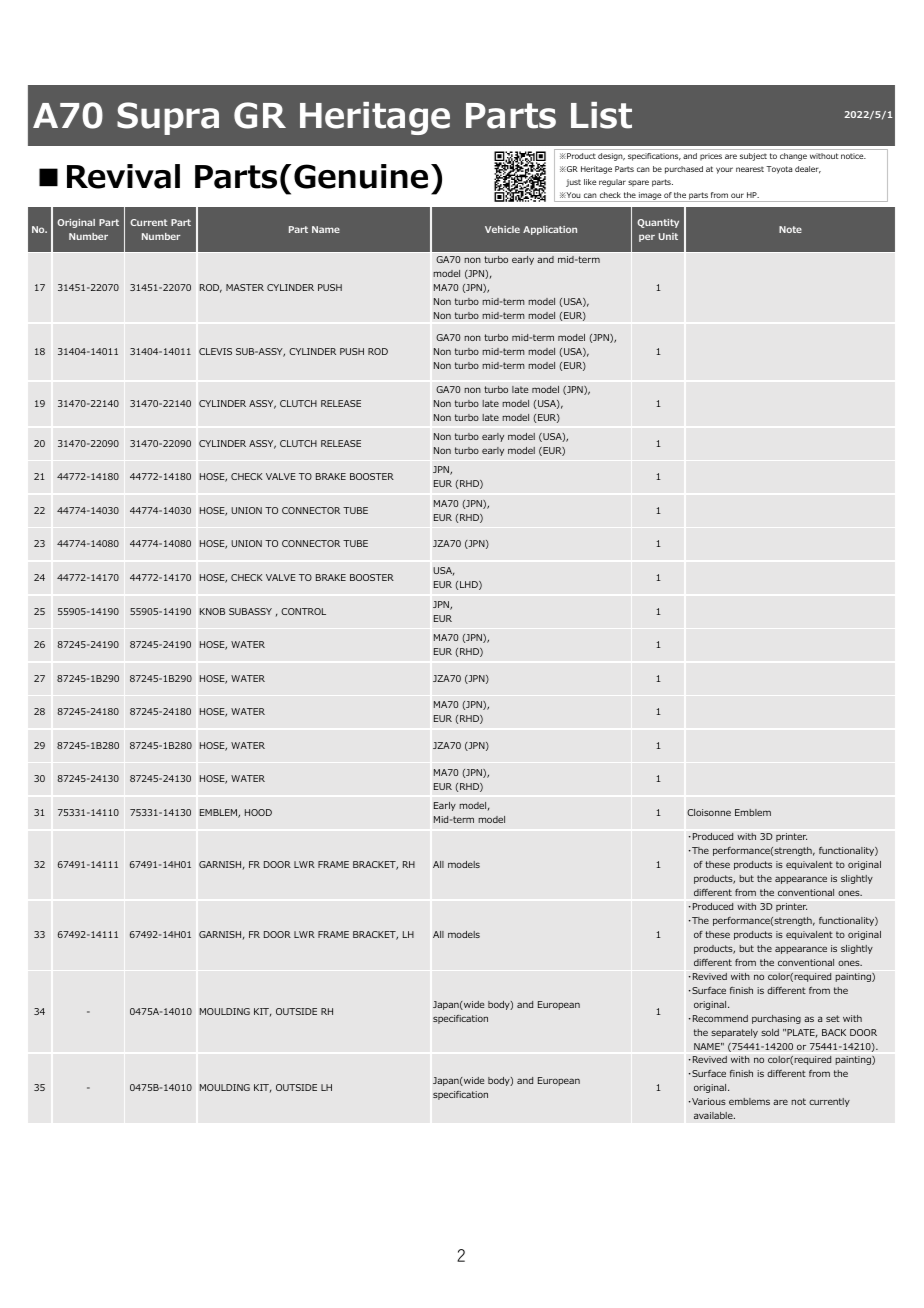 The width and height of the screenshot is (924, 1308). What do you see at coordinates (245, 287) in the screenshot?
I see `MASTER` at bounding box center [245, 287].
